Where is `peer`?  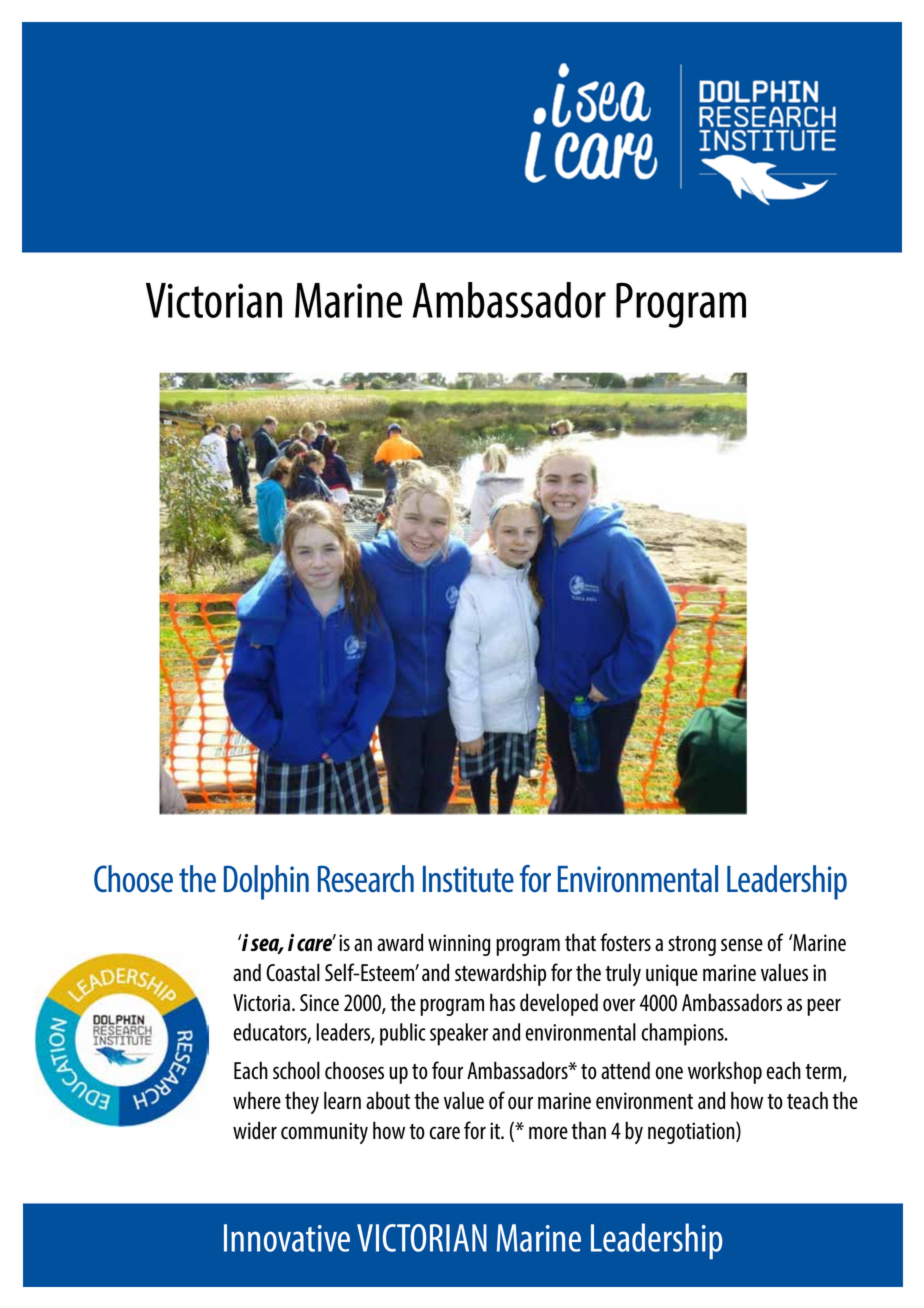 peer is located at coordinates (824, 1007).
